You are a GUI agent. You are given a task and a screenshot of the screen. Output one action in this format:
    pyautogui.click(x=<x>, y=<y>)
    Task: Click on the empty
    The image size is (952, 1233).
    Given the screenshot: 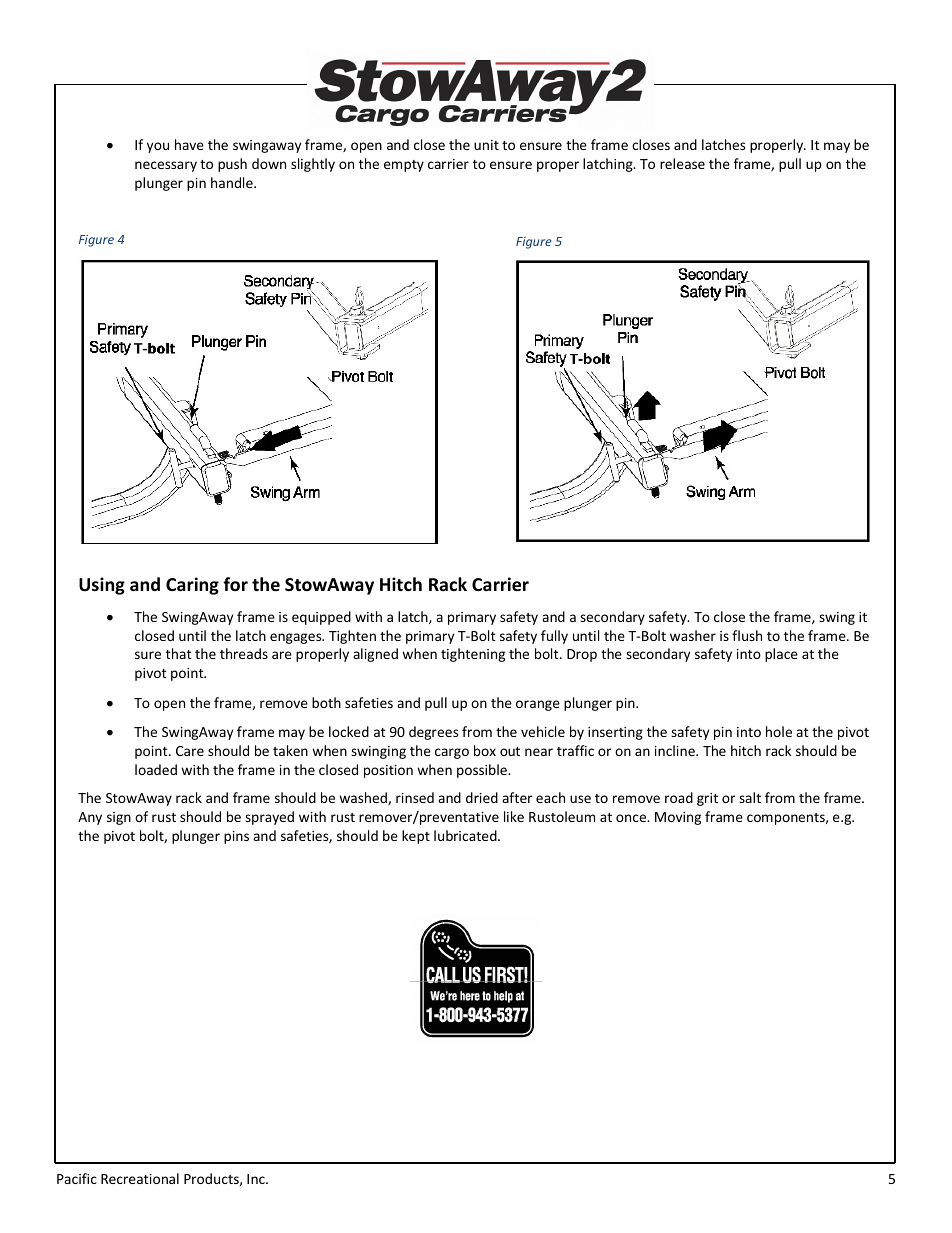 What is the action you would take?
    pyautogui.click(x=404, y=166)
